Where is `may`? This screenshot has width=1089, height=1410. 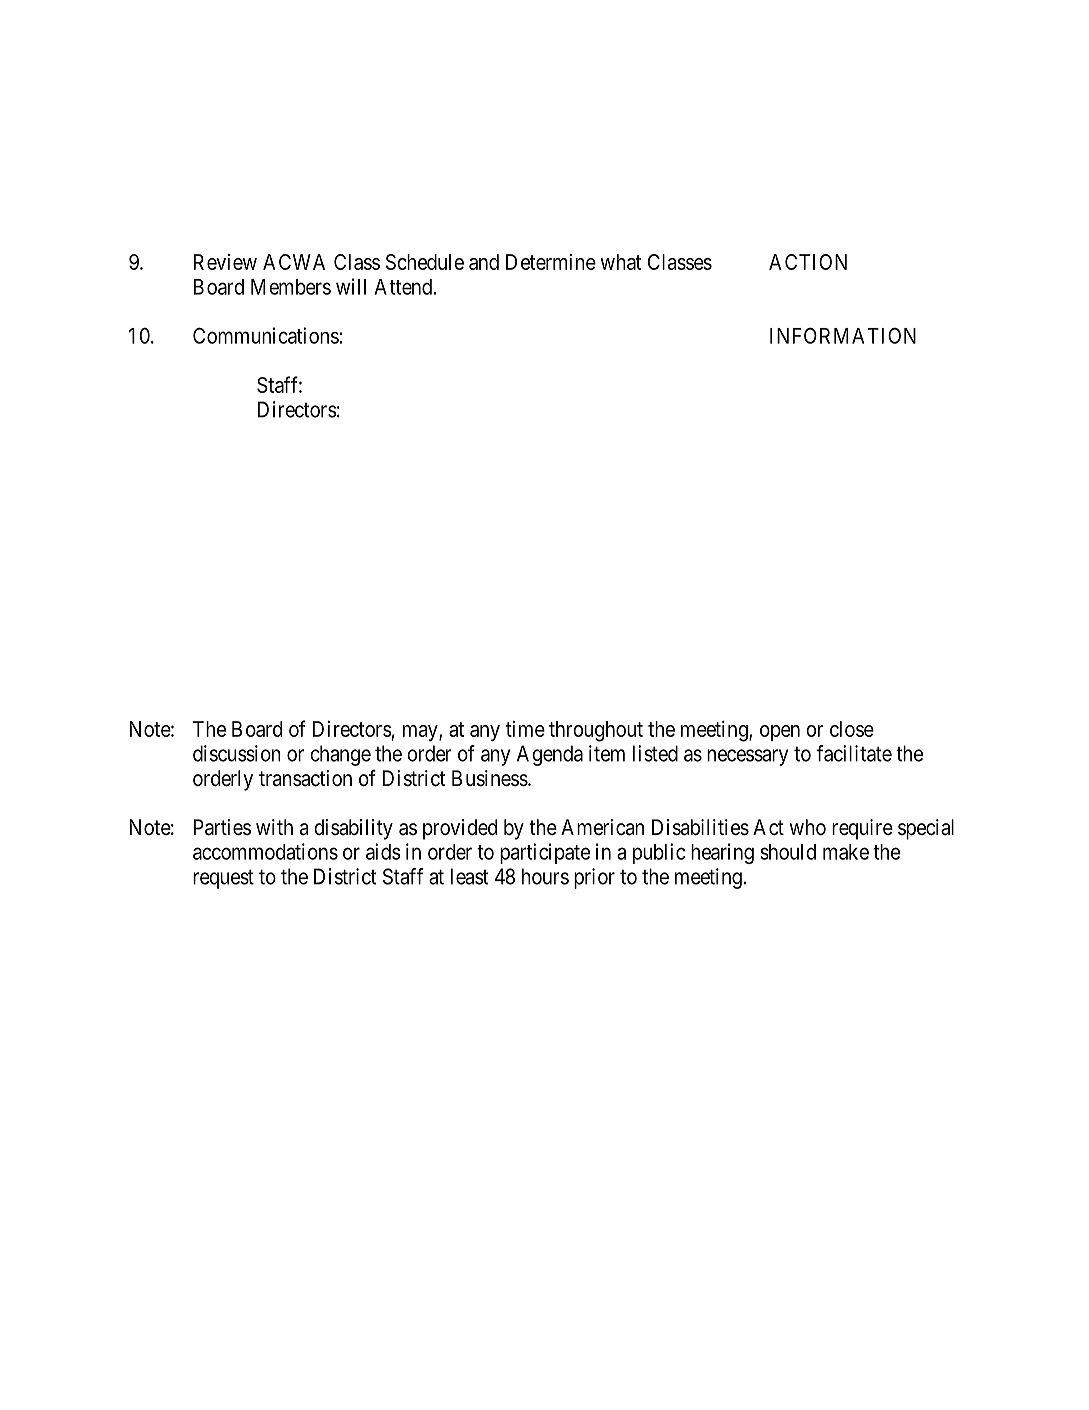
may is located at coordinates (421, 733).
